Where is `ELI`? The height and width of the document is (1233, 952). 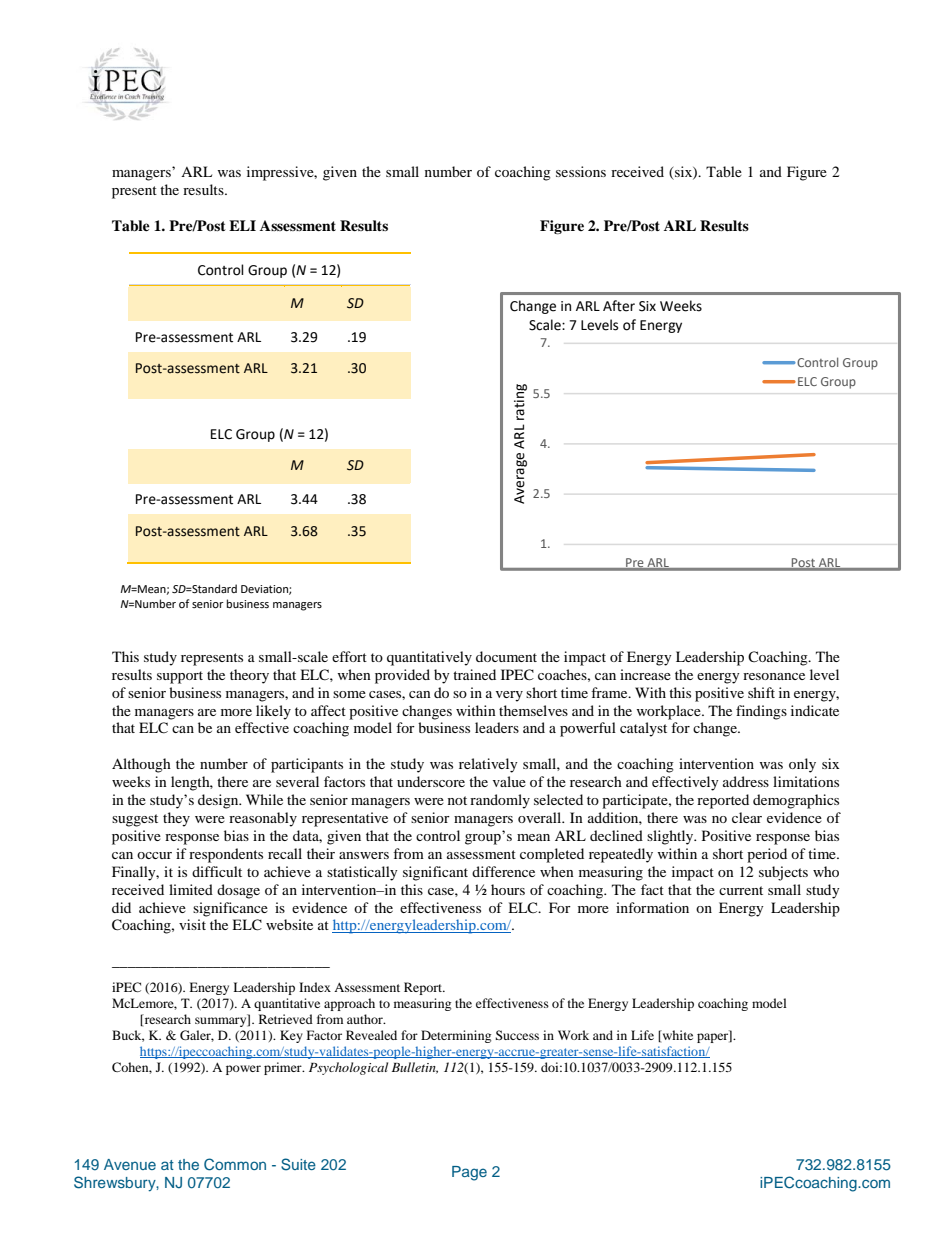
ELI is located at coordinates (242, 225).
